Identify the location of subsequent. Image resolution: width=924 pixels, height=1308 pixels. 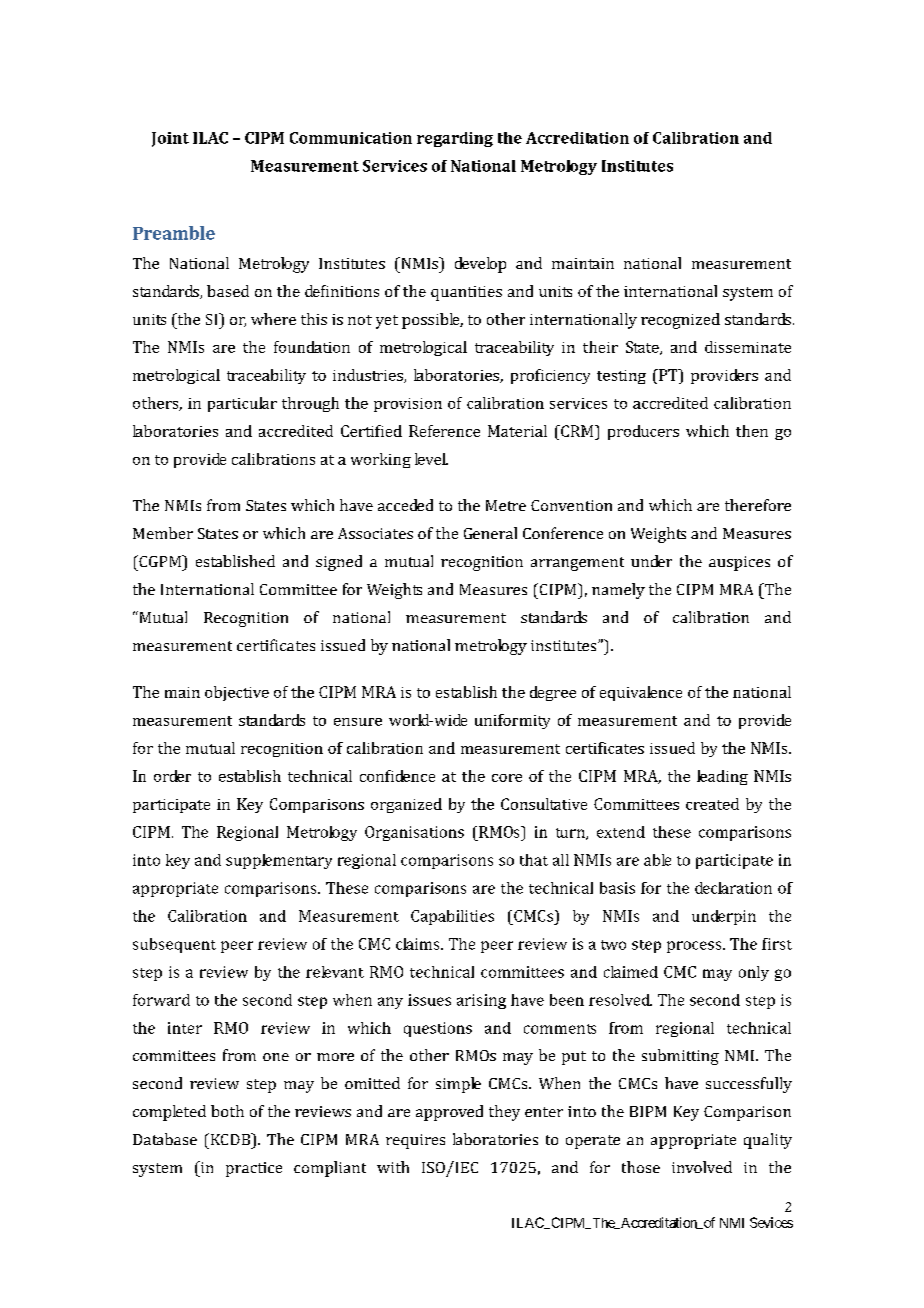
(174, 945).
